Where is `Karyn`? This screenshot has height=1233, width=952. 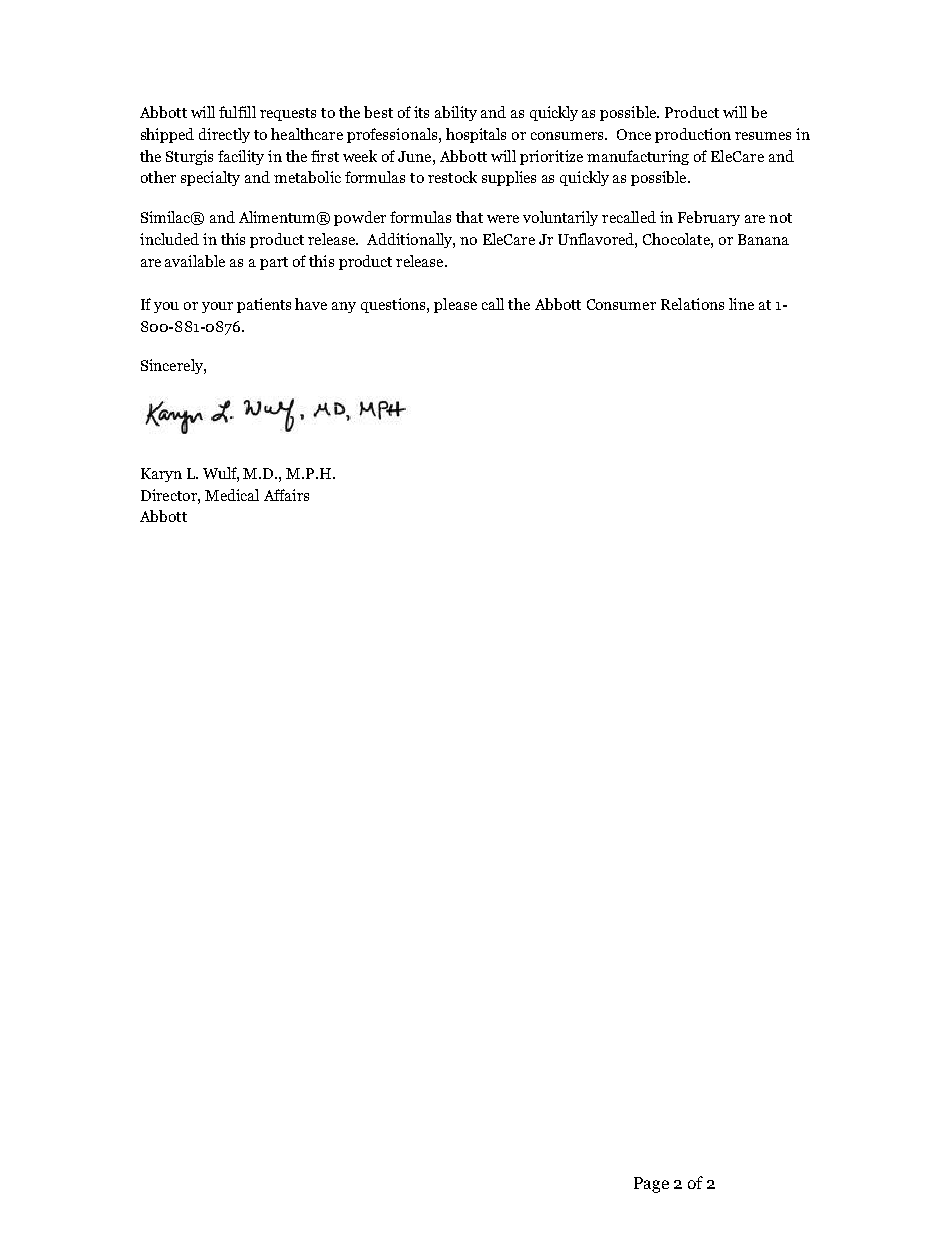 Karyn is located at coordinates (161, 475).
